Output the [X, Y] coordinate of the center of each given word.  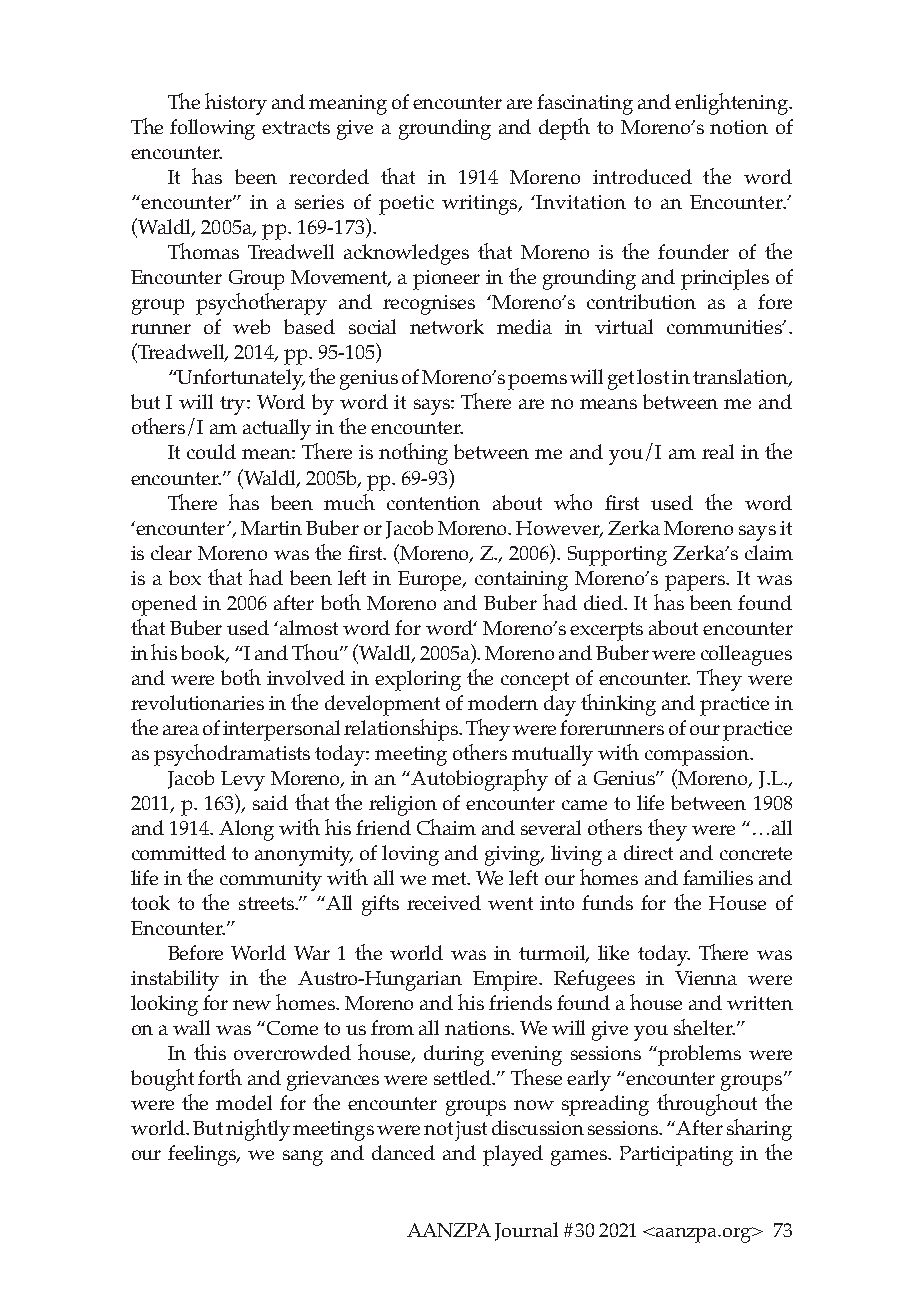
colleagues [746, 655]
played [513, 1155]
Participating [676, 1156]
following [212, 129]
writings [481, 205]
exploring [418, 680]
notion [739, 127]
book [205, 653]
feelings [203, 1155]
